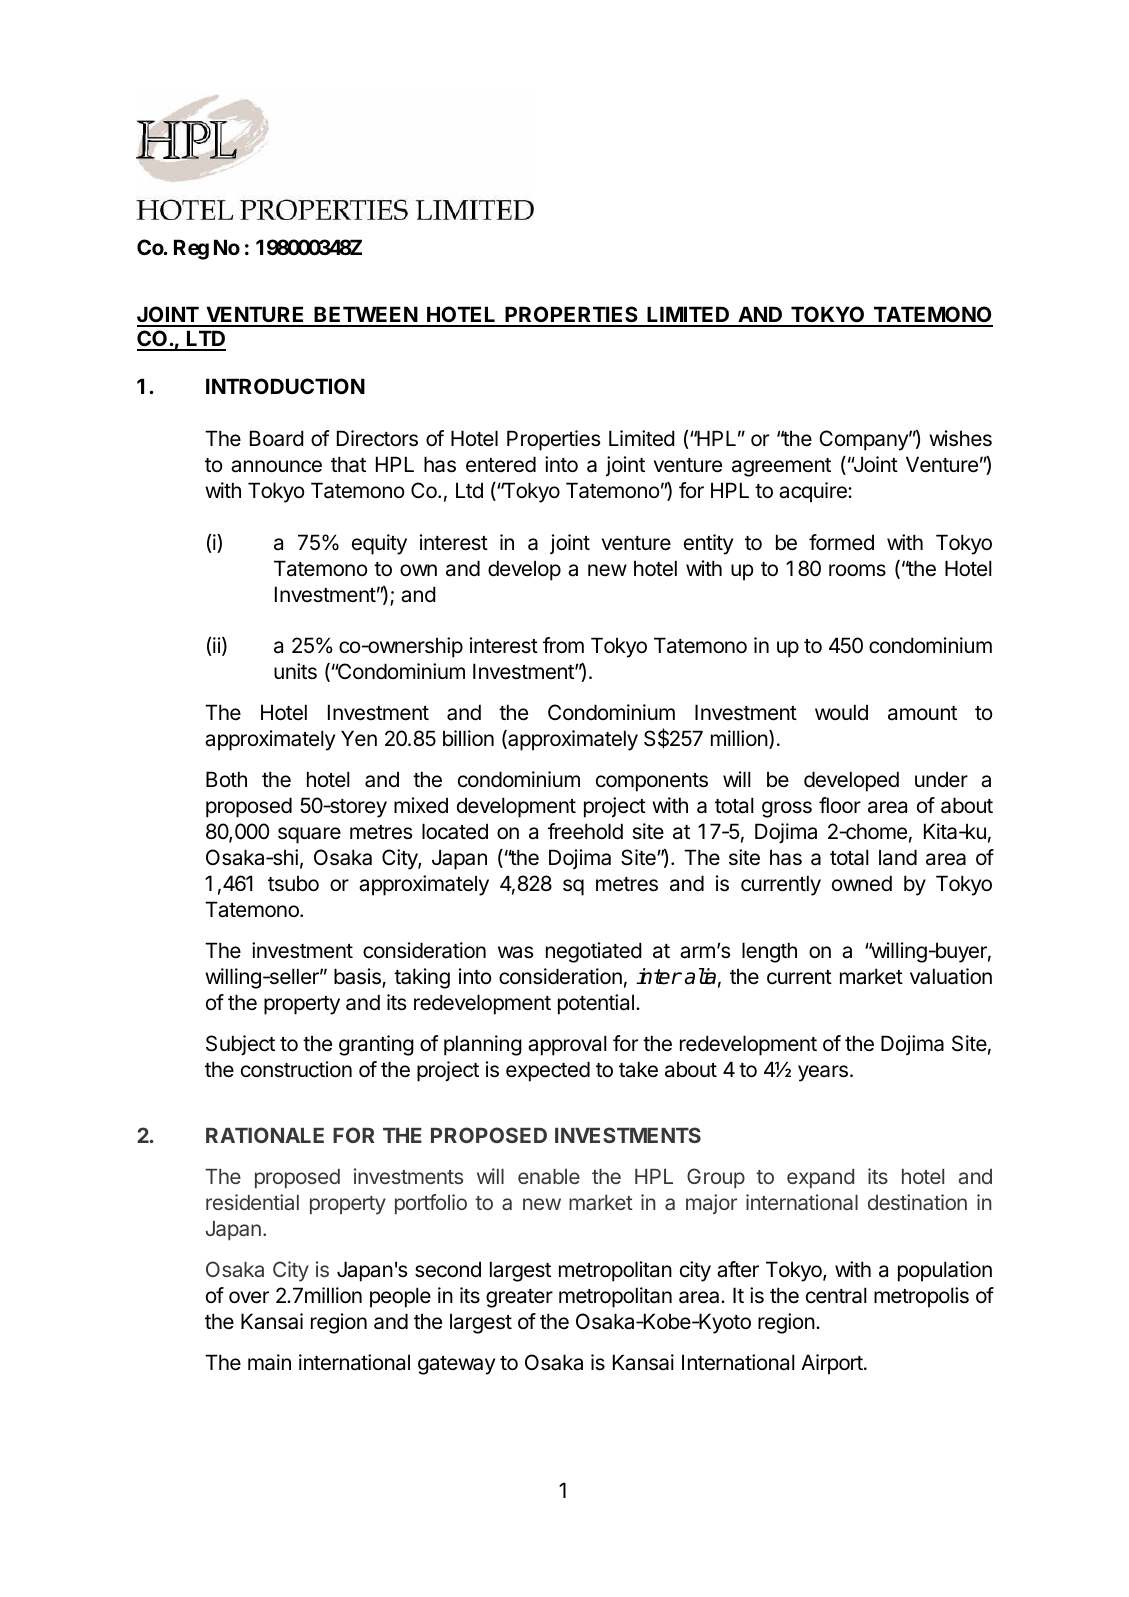  I want to click on main, so click(269, 1362).
